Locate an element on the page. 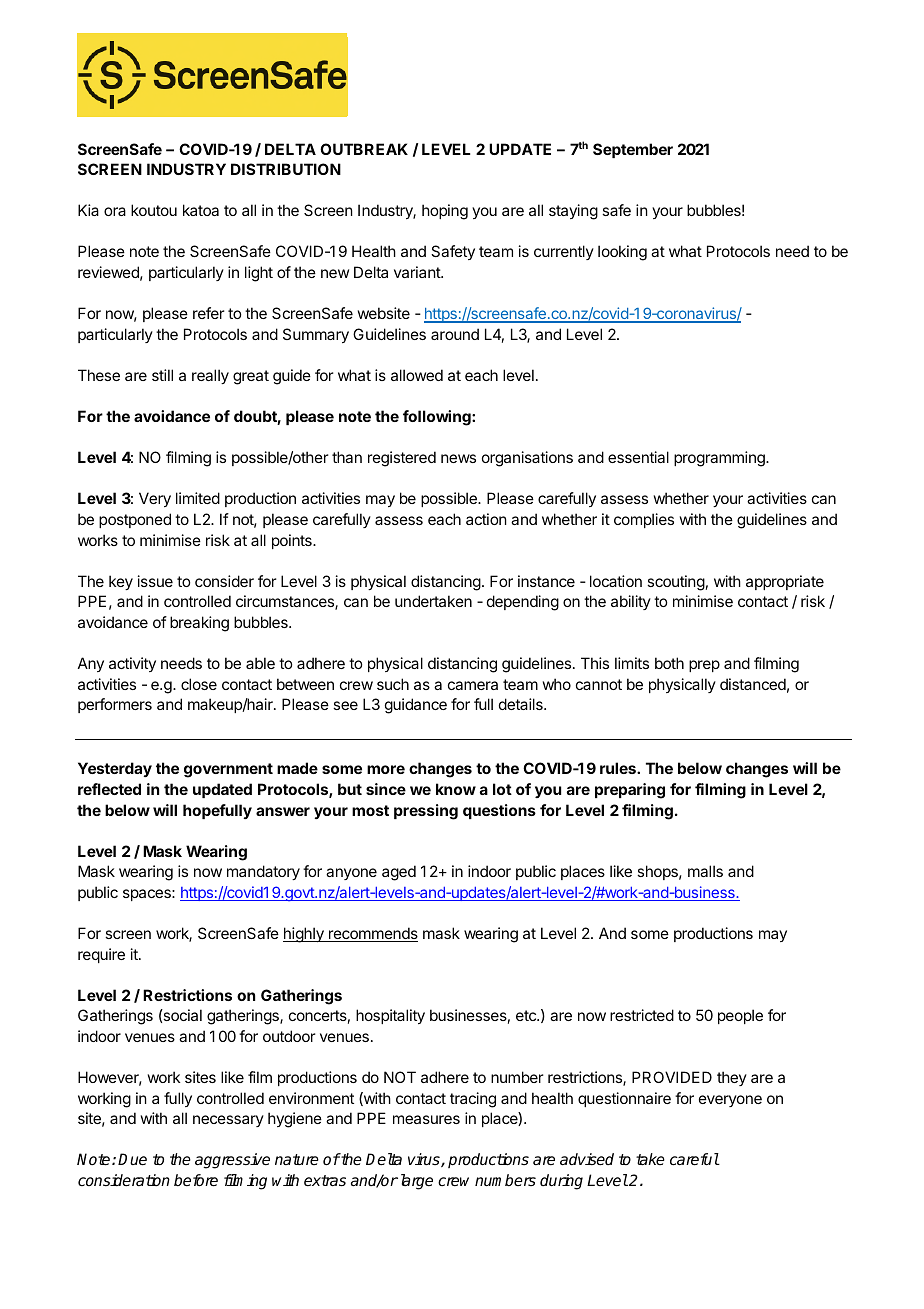 The height and width of the image is (1309, 924). reflected is located at coordinates (109, 789).
